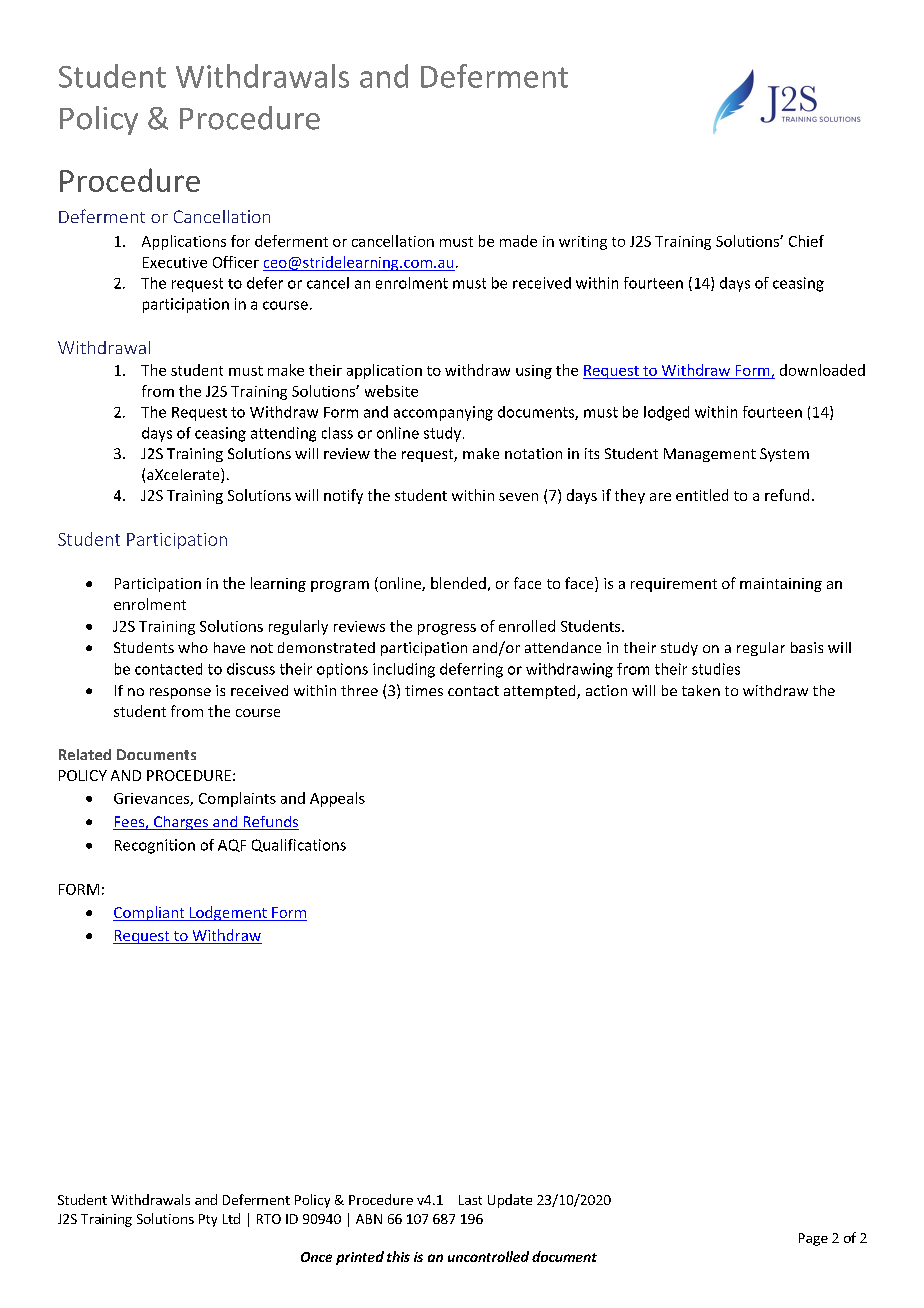 The width and height of the screenshot is (924, 1308). Describe the element at coordinates (813, 1239) in the screenshot. I see `Page` at that location.
